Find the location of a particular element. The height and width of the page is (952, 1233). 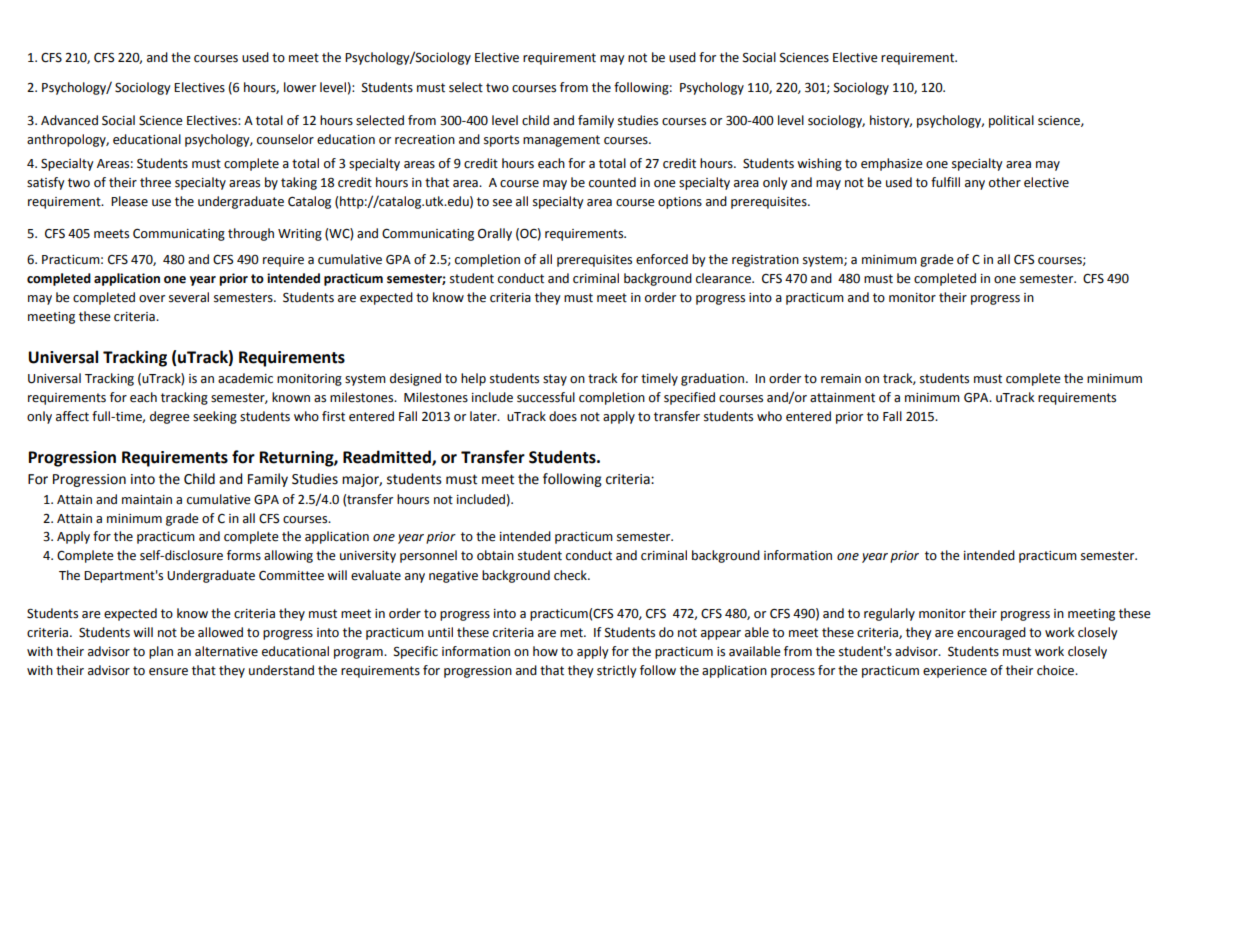

stay is located at coordinates (555, 380).
